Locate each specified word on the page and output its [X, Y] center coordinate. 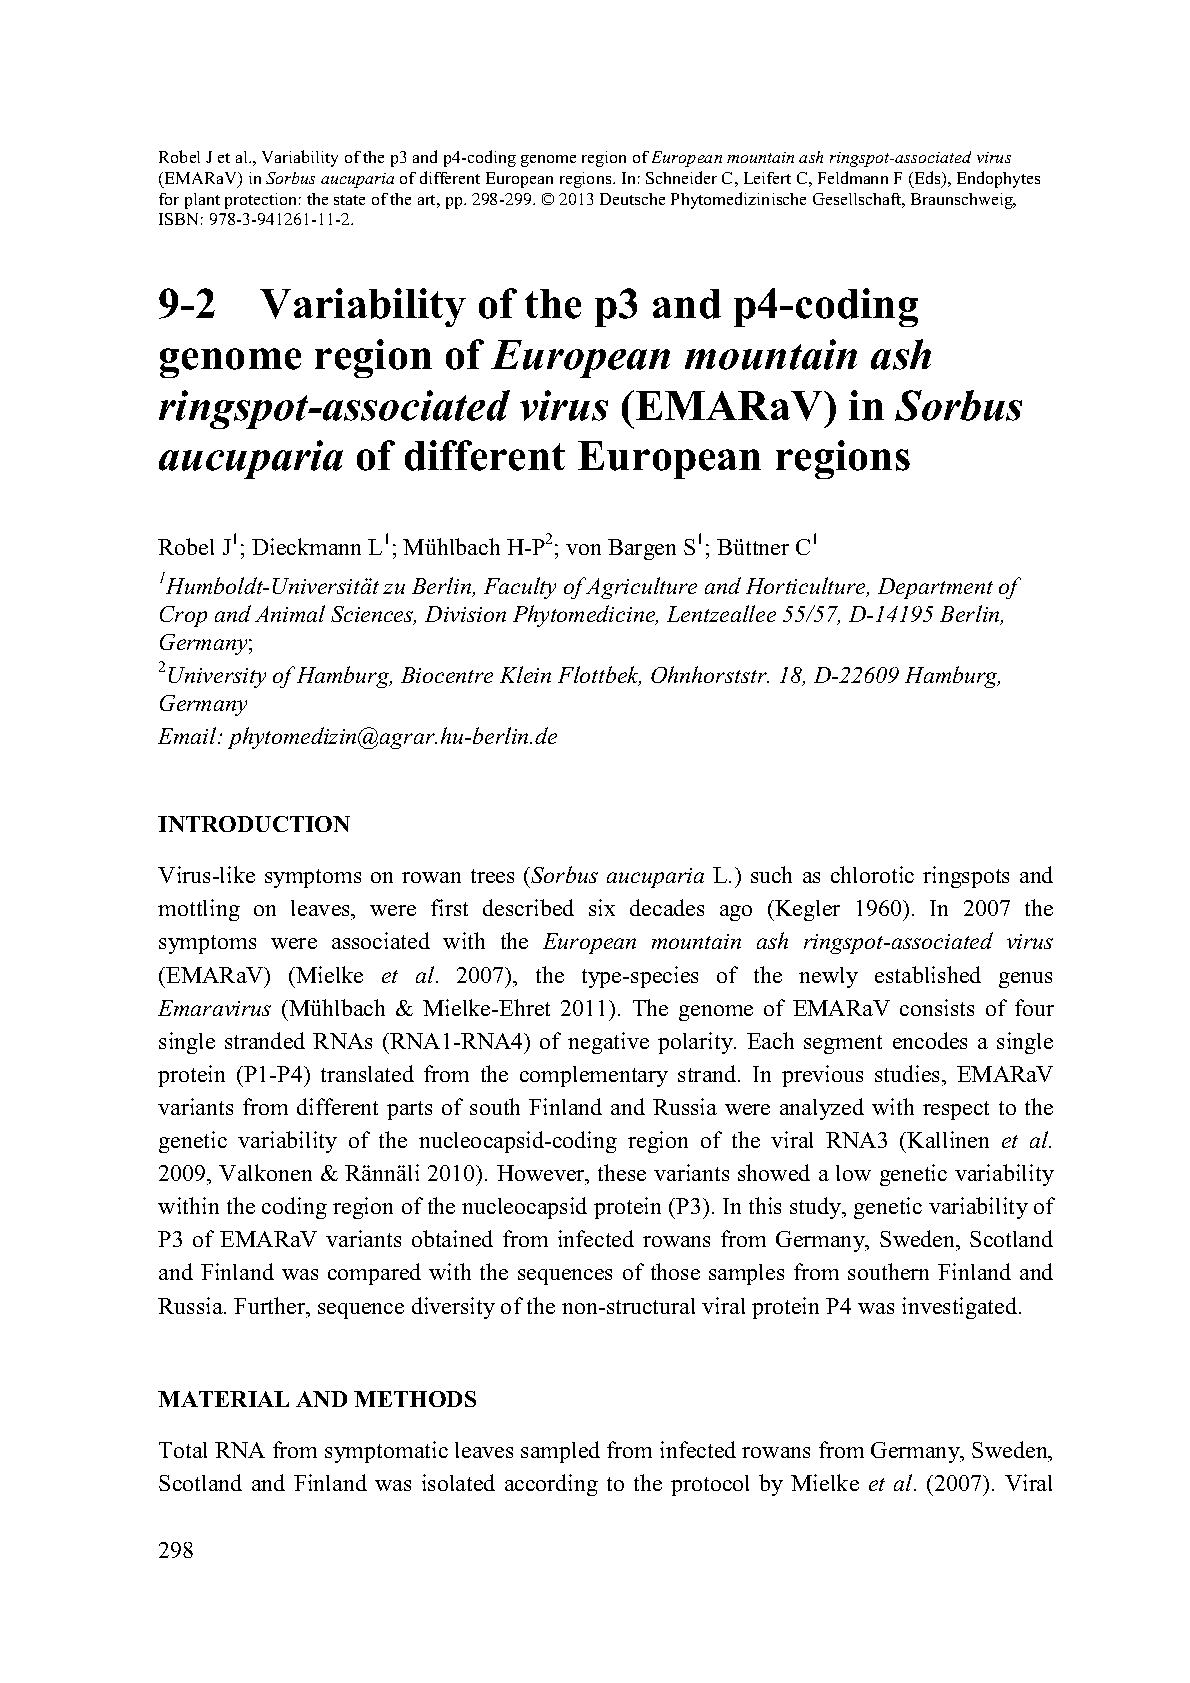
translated [367, 1073]
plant [202, 201]
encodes [930, 1040]
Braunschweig [963, 201]
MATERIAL [223, 1399]
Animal [290, 613]
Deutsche [632, 199]
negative [608, 1043]
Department [935, 588]
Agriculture [641, 588]
